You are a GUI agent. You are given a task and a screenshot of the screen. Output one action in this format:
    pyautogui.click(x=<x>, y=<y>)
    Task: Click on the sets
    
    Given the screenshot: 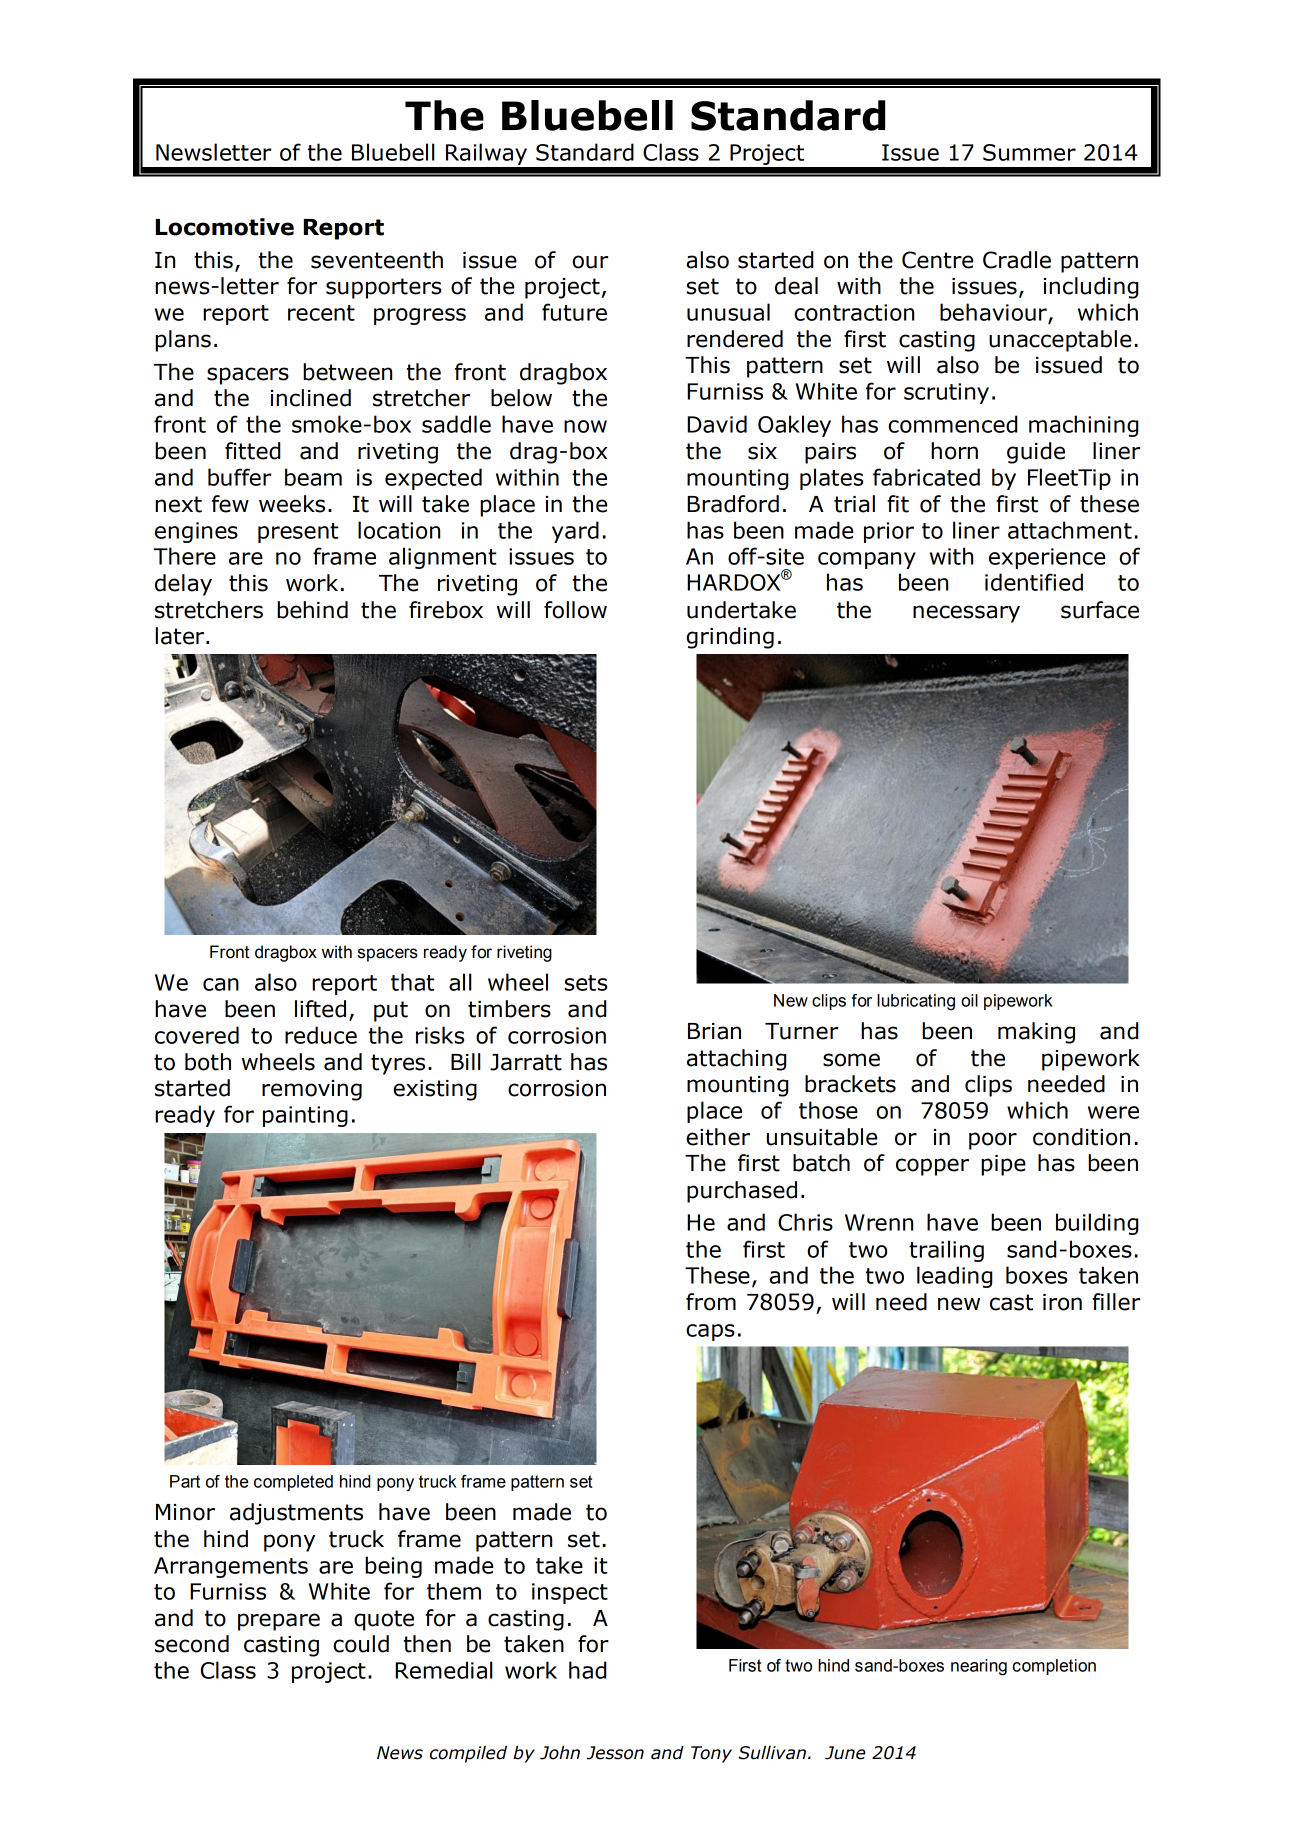 What is the action you would take?
    pyautogui.click(x=586, y=983)
